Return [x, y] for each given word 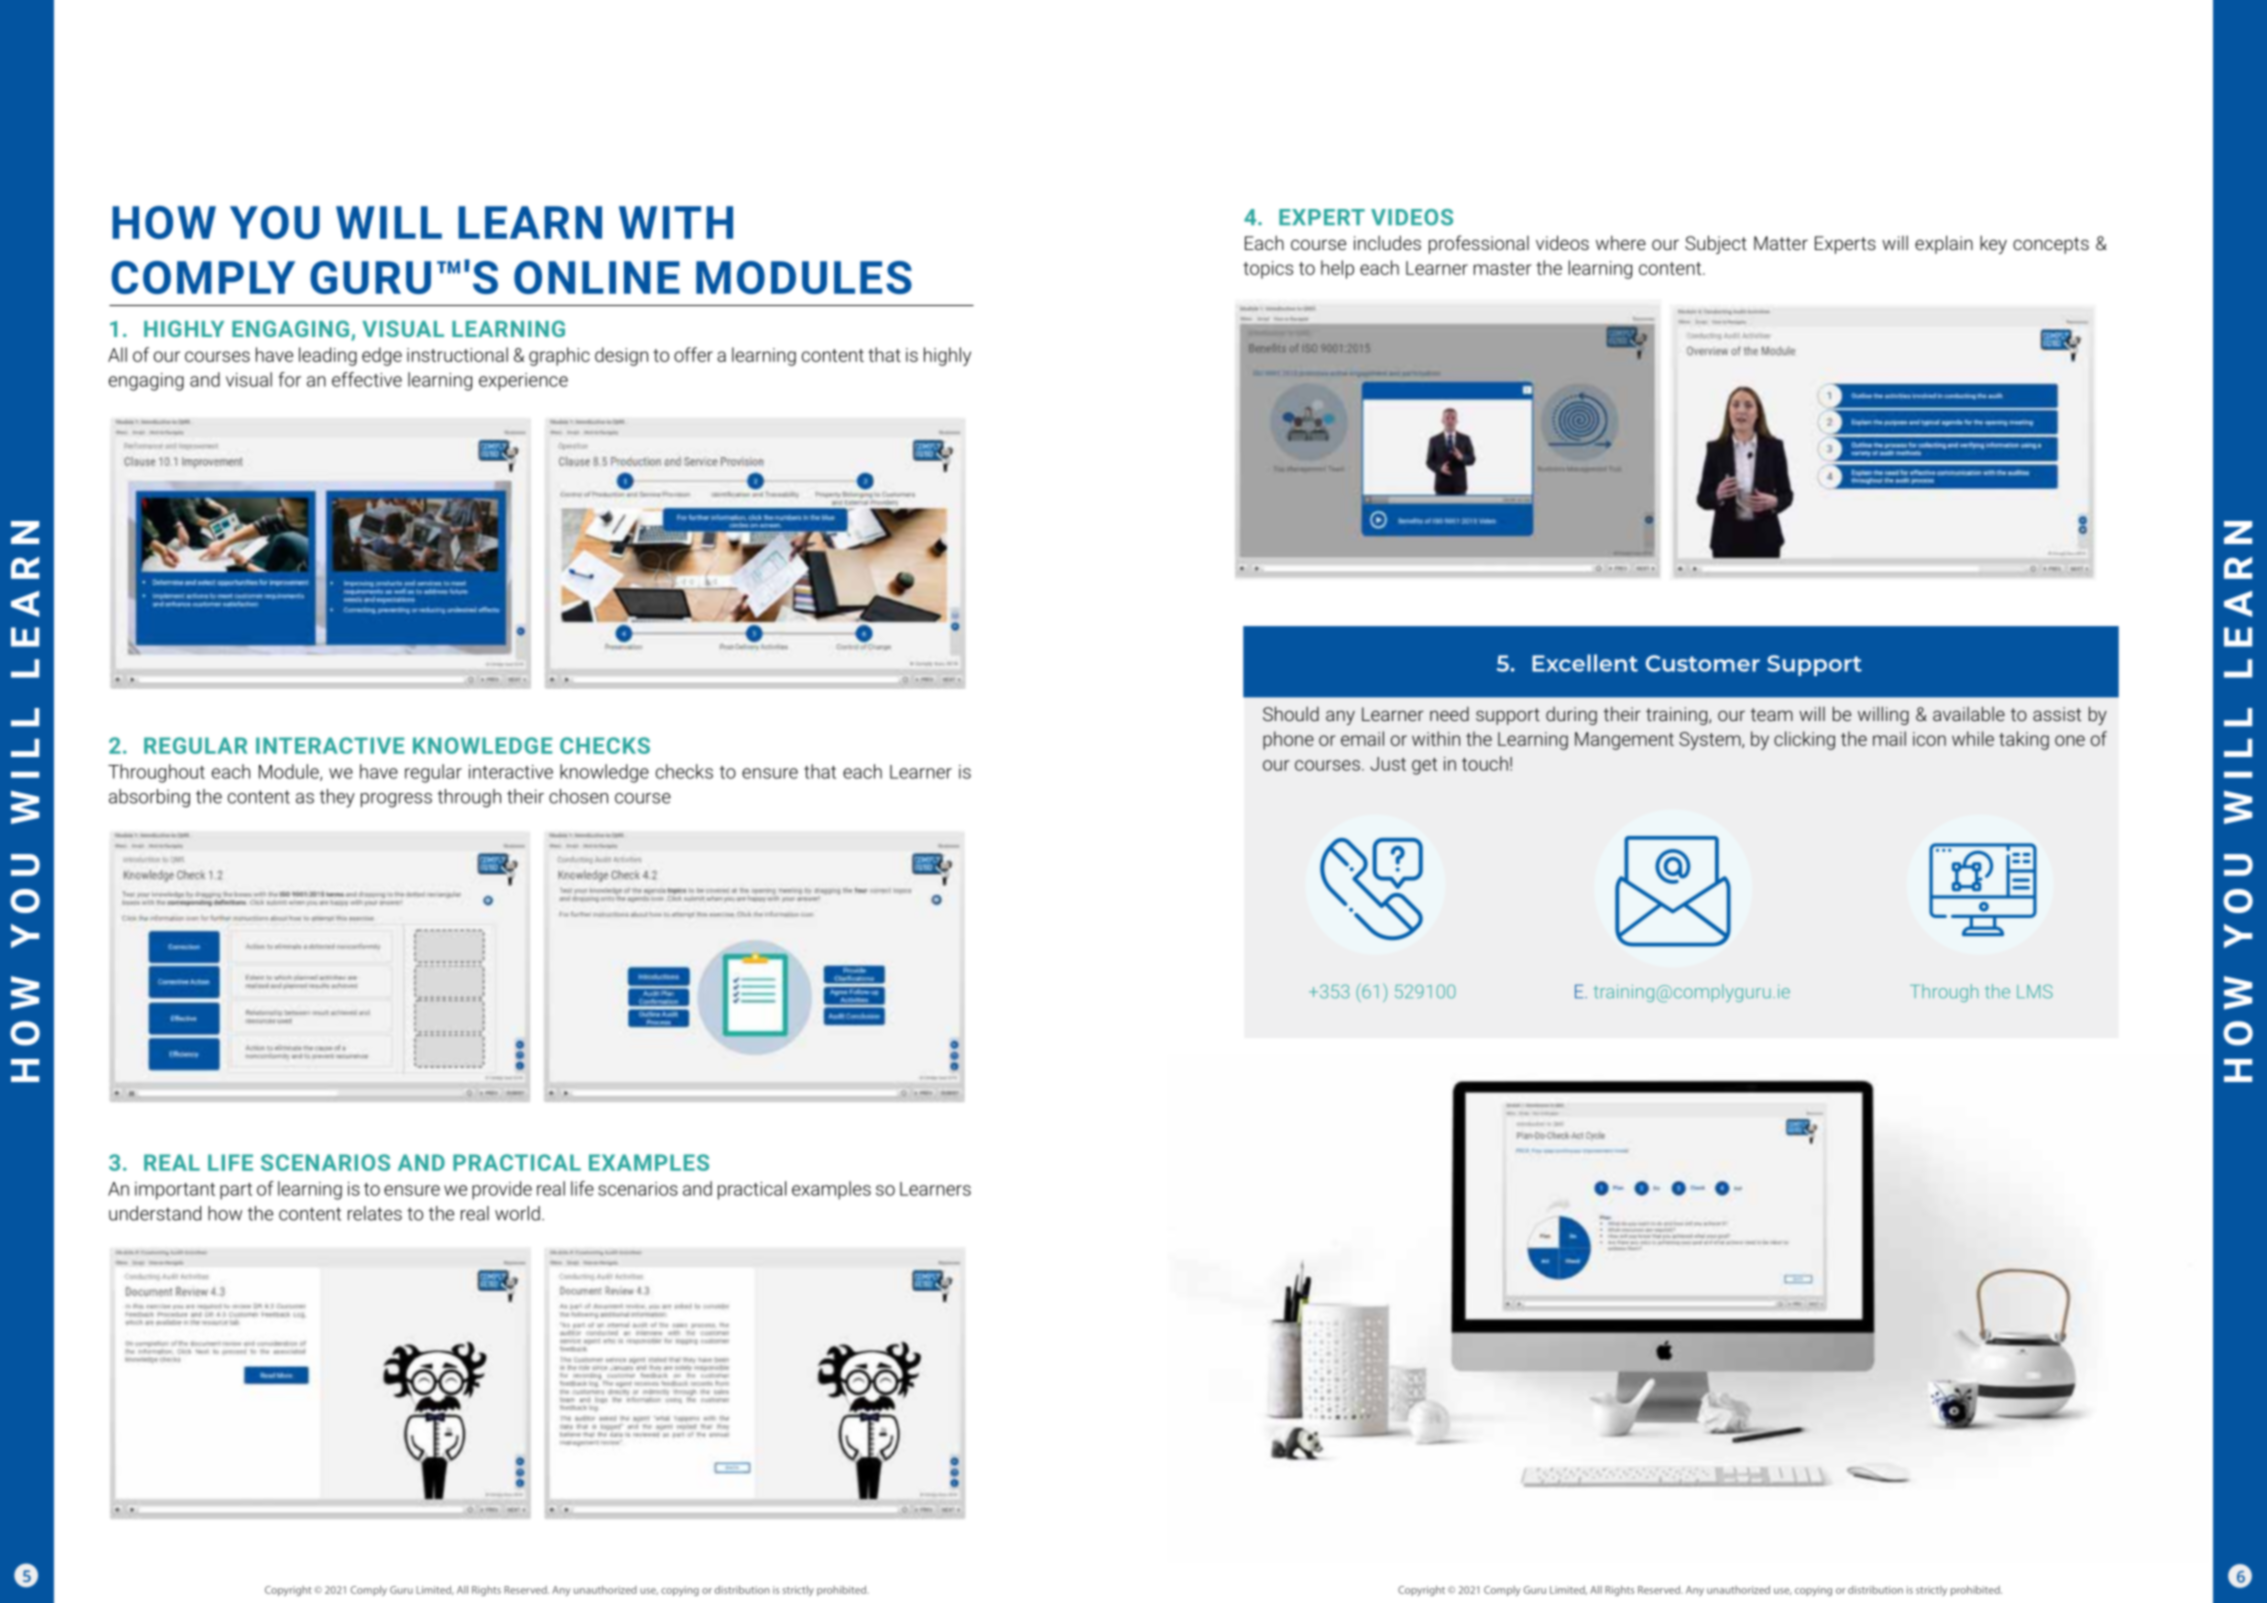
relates [375, 1213]
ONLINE [597, 277]
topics [1268, 270]
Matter [1781, 243]
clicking [1804, 740]
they [337, 798]
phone [1288, 740]
